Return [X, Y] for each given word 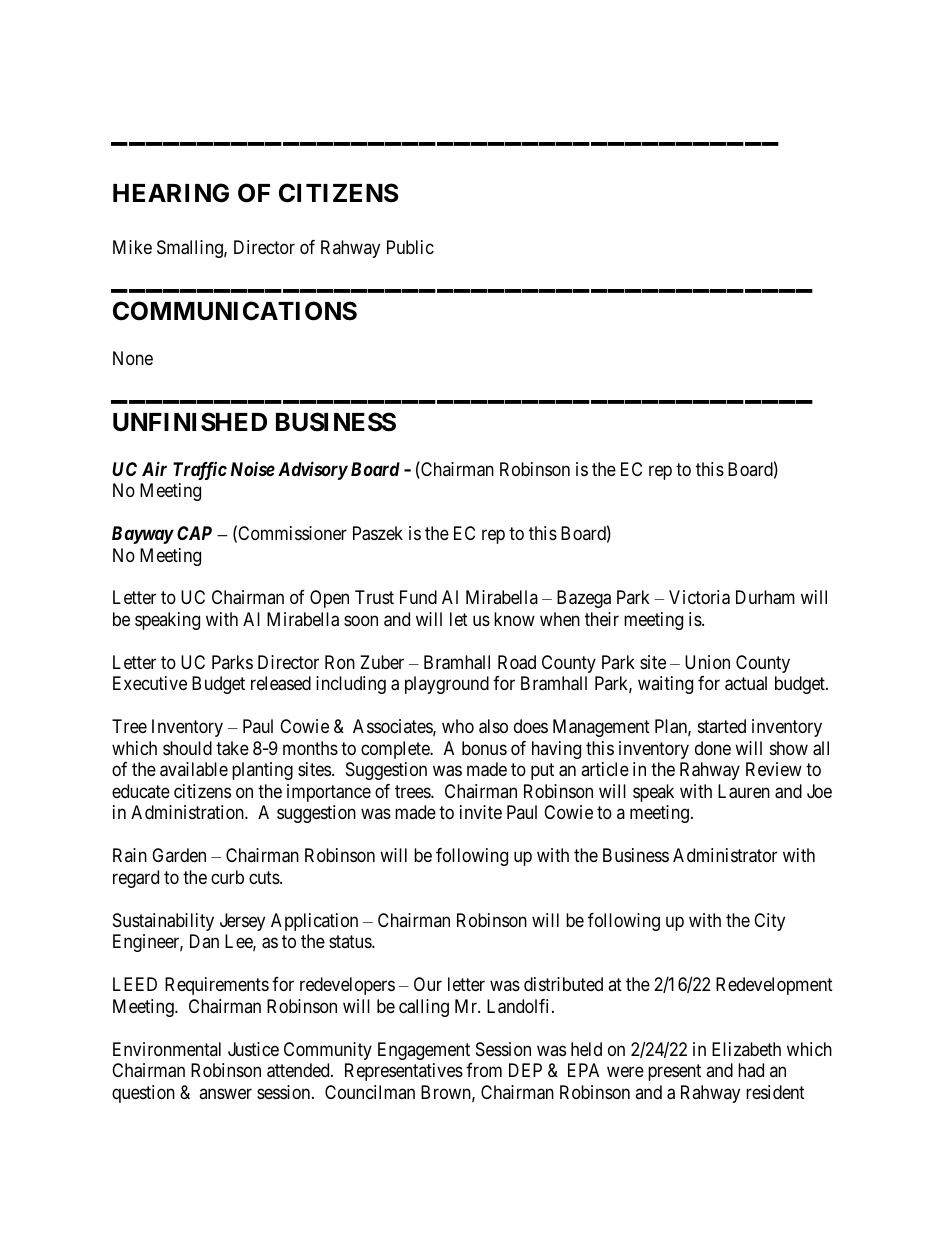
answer [225, 1093]
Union [707, 662]
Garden [179, 855]
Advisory [313, 470]
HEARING [171, 193]
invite [481, 812]
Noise [253, 469]
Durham [765, 597]
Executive [150, 683]
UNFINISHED [190, 422]
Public [410, 247]
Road [517, 662]
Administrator [725, 855]
